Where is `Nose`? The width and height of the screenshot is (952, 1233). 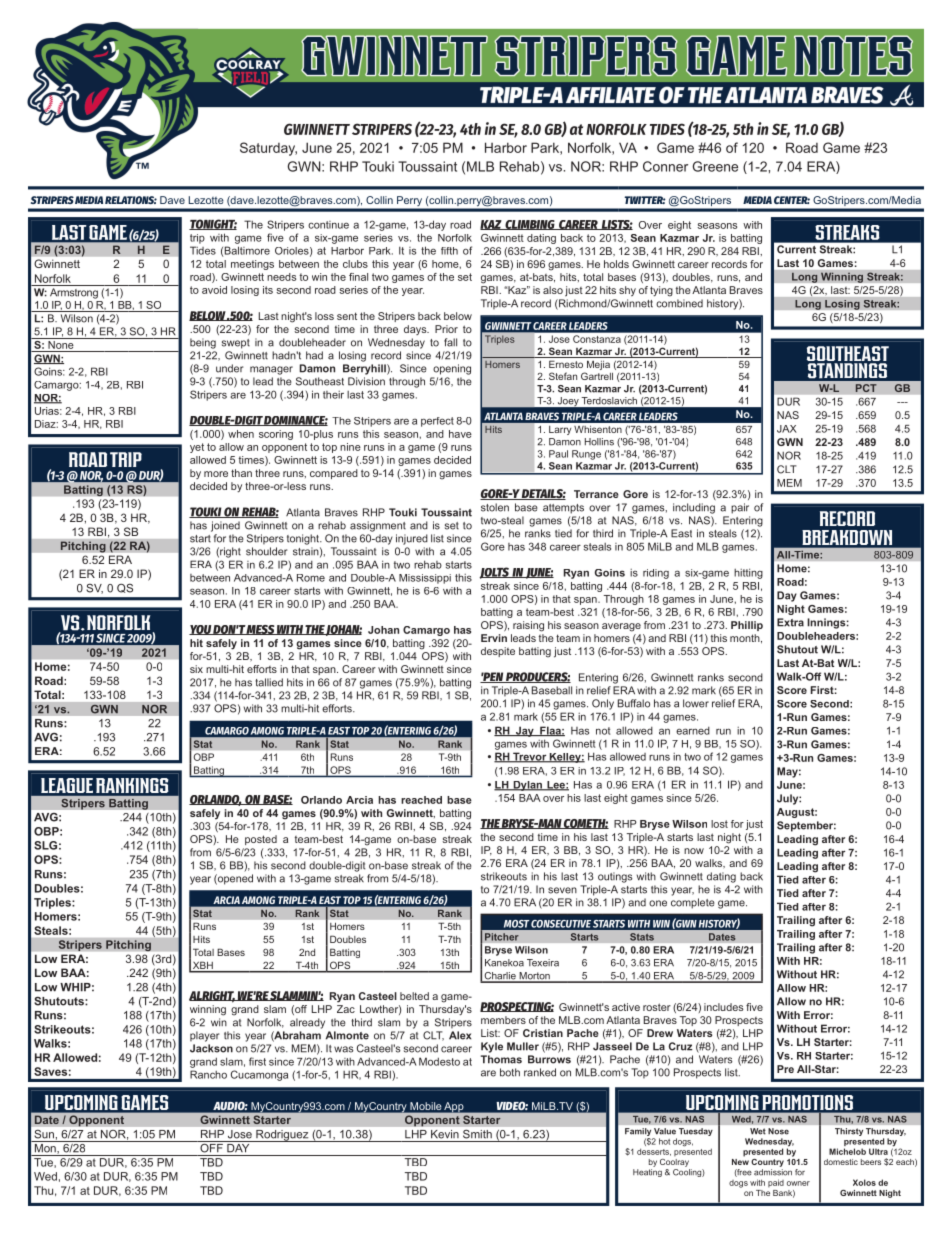
Nose is located at coordinates (778, 1131).
